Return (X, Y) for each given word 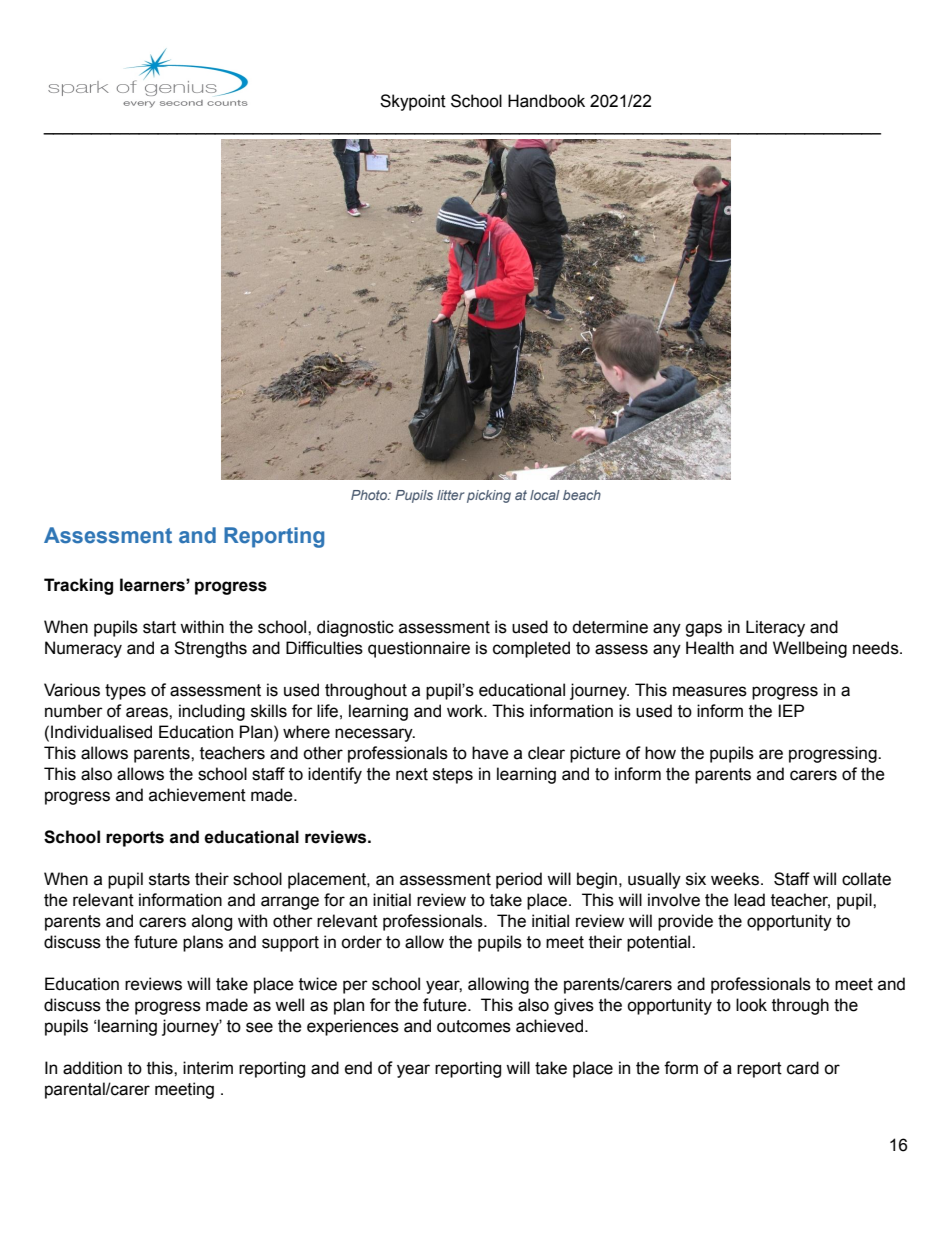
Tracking (78, 586)
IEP (791, 710)
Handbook (546, 101)
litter (451, 495)
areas (148, 712)
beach (582, 495)
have (490, 753)
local (545, 495)
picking (489, 496)
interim (208, 1068)
